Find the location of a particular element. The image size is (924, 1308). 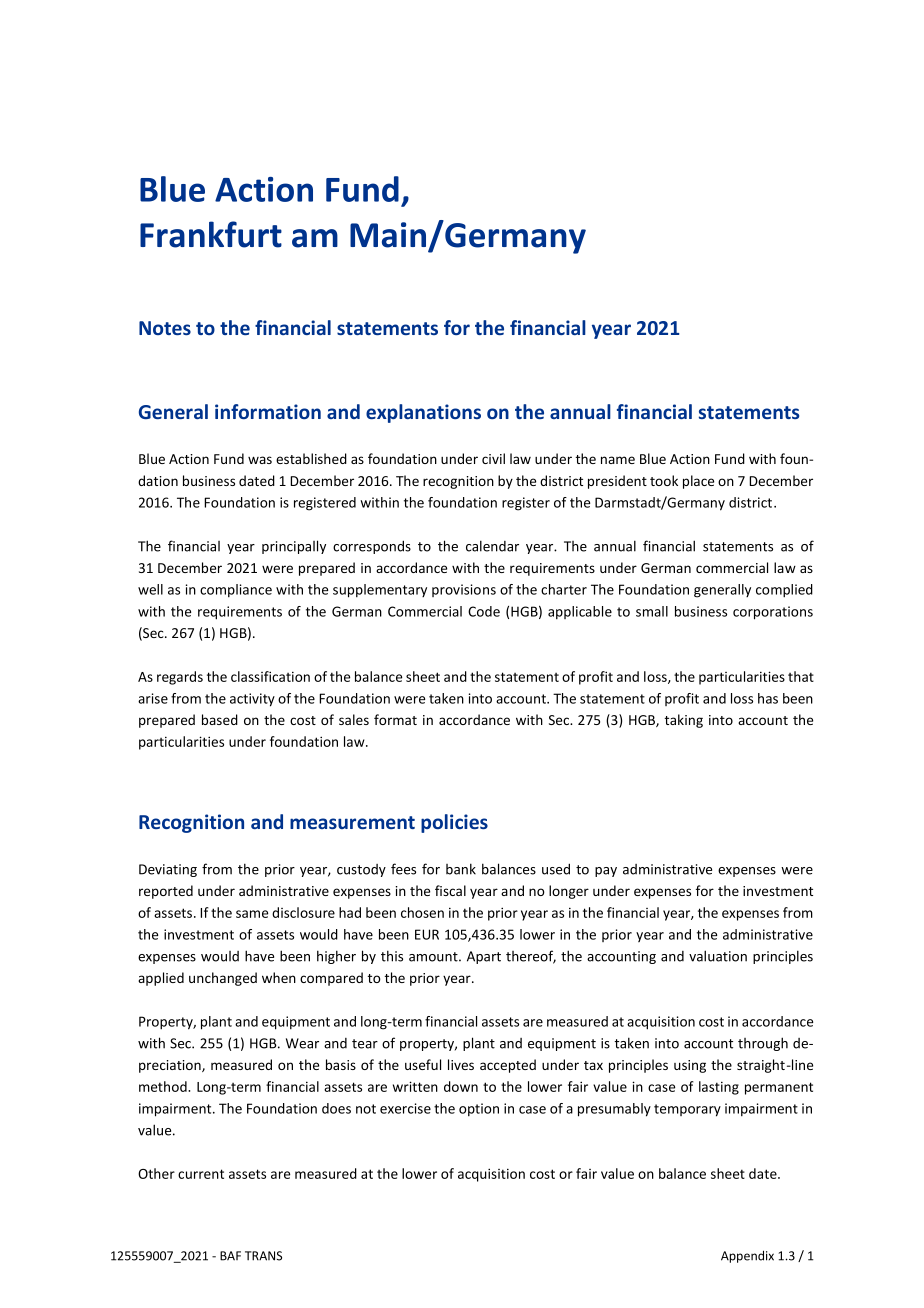

option is located at coordinates (479, 1109).
